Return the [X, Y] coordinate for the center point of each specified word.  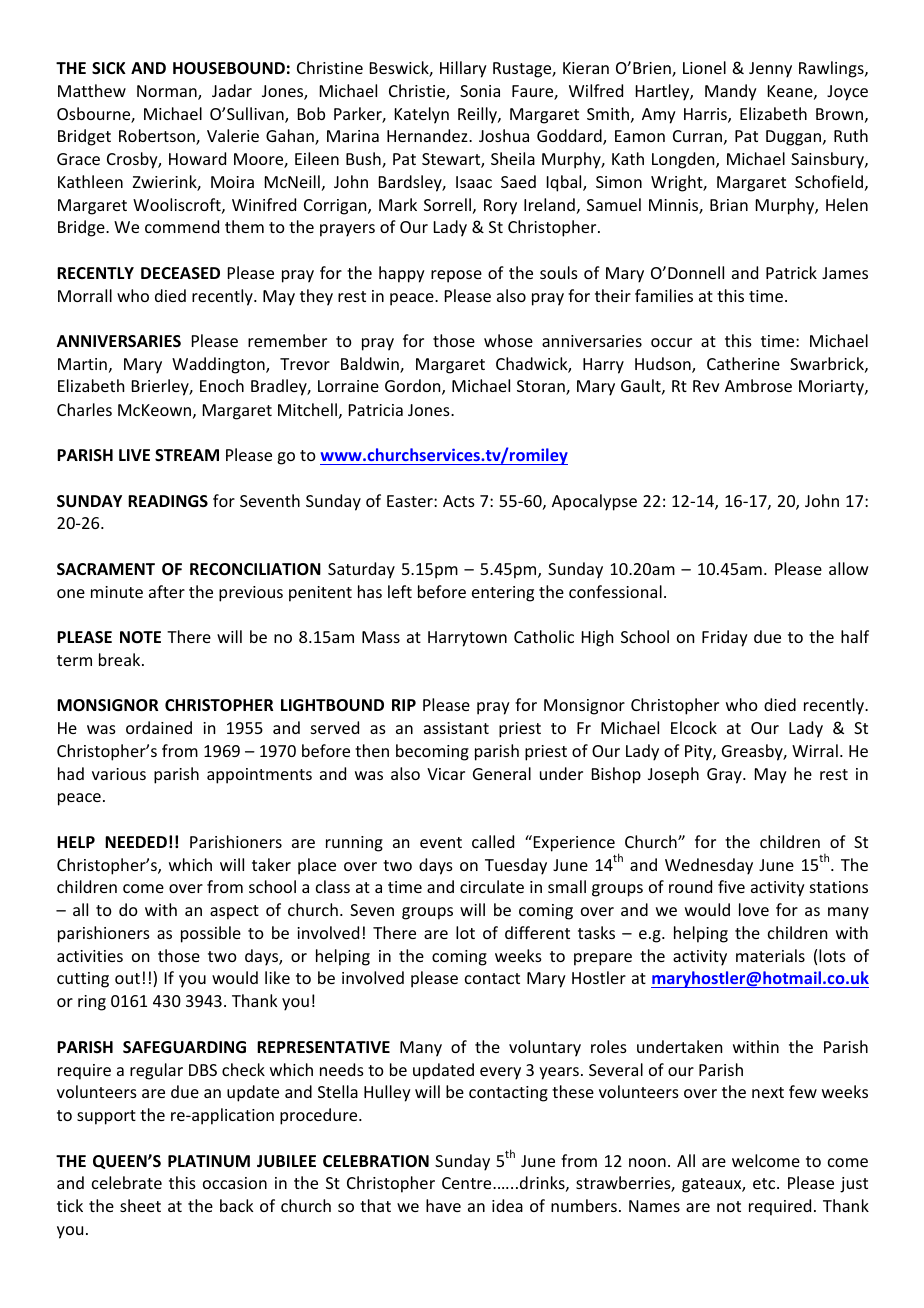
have [443, 1205]
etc [765, 1183]
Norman [168, 92]
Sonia [480, 91]
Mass [381, 637]
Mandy [731, 92]
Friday [725, 638]
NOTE [140, 637]
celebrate [127, 1182]
